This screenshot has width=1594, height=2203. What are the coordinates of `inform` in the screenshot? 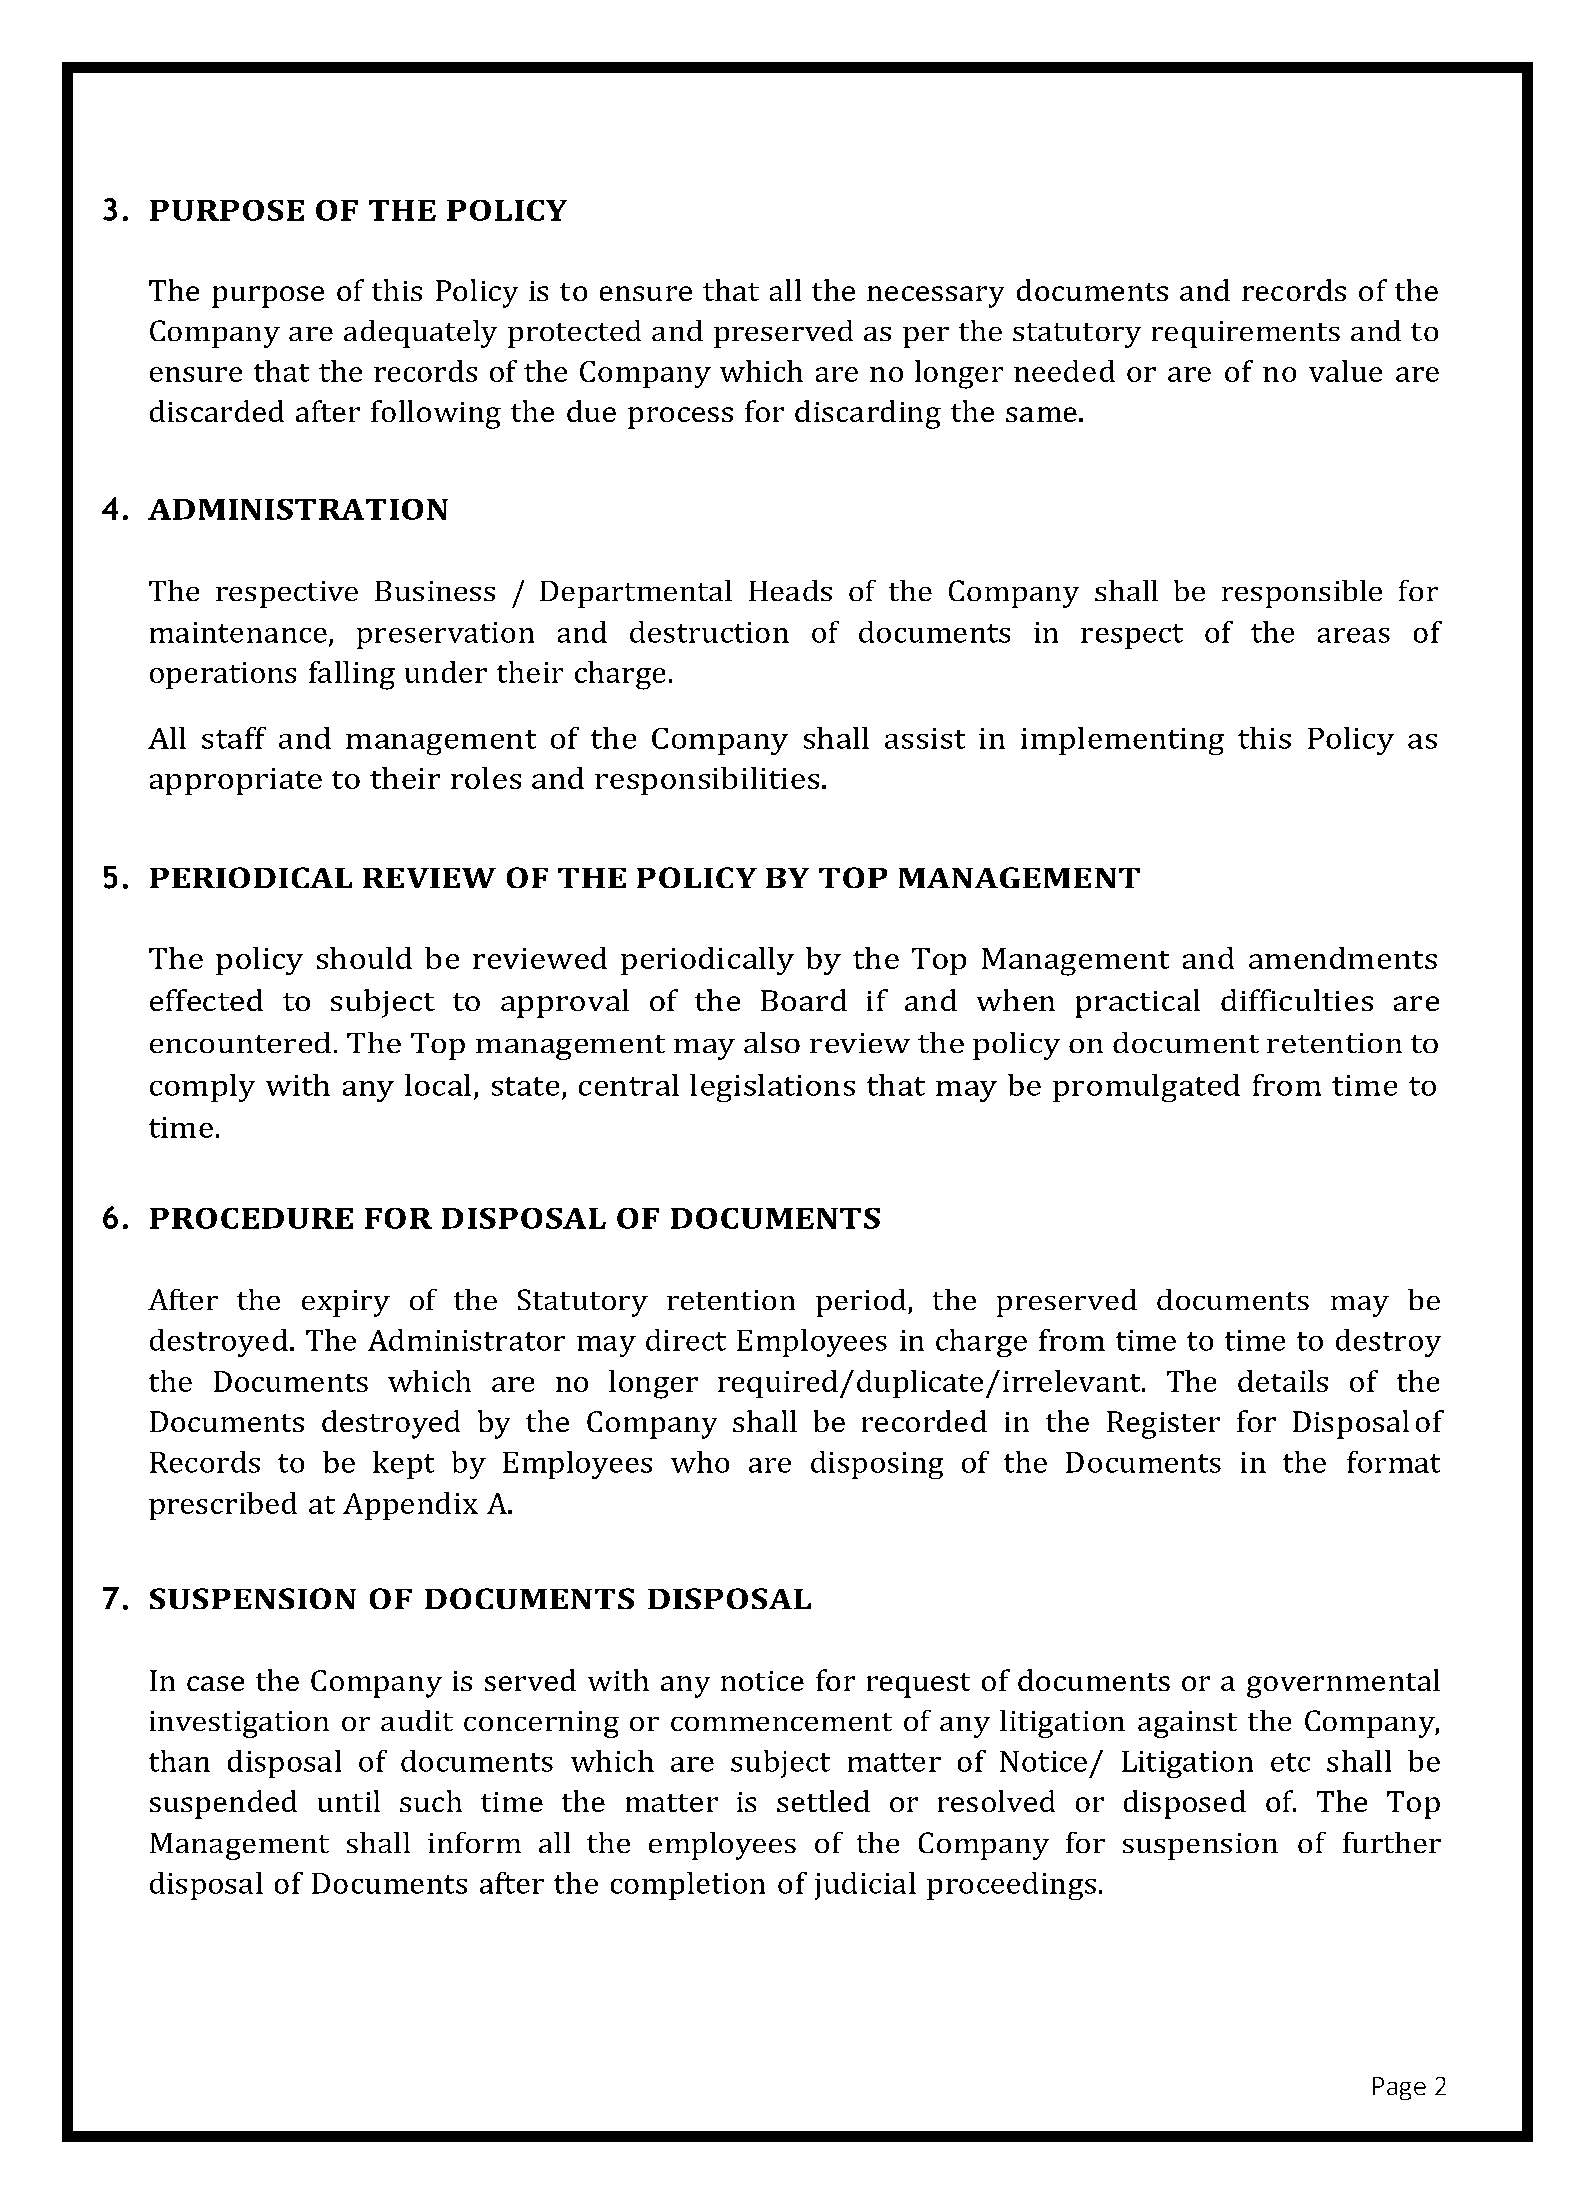 It's located at (474, 1842).
